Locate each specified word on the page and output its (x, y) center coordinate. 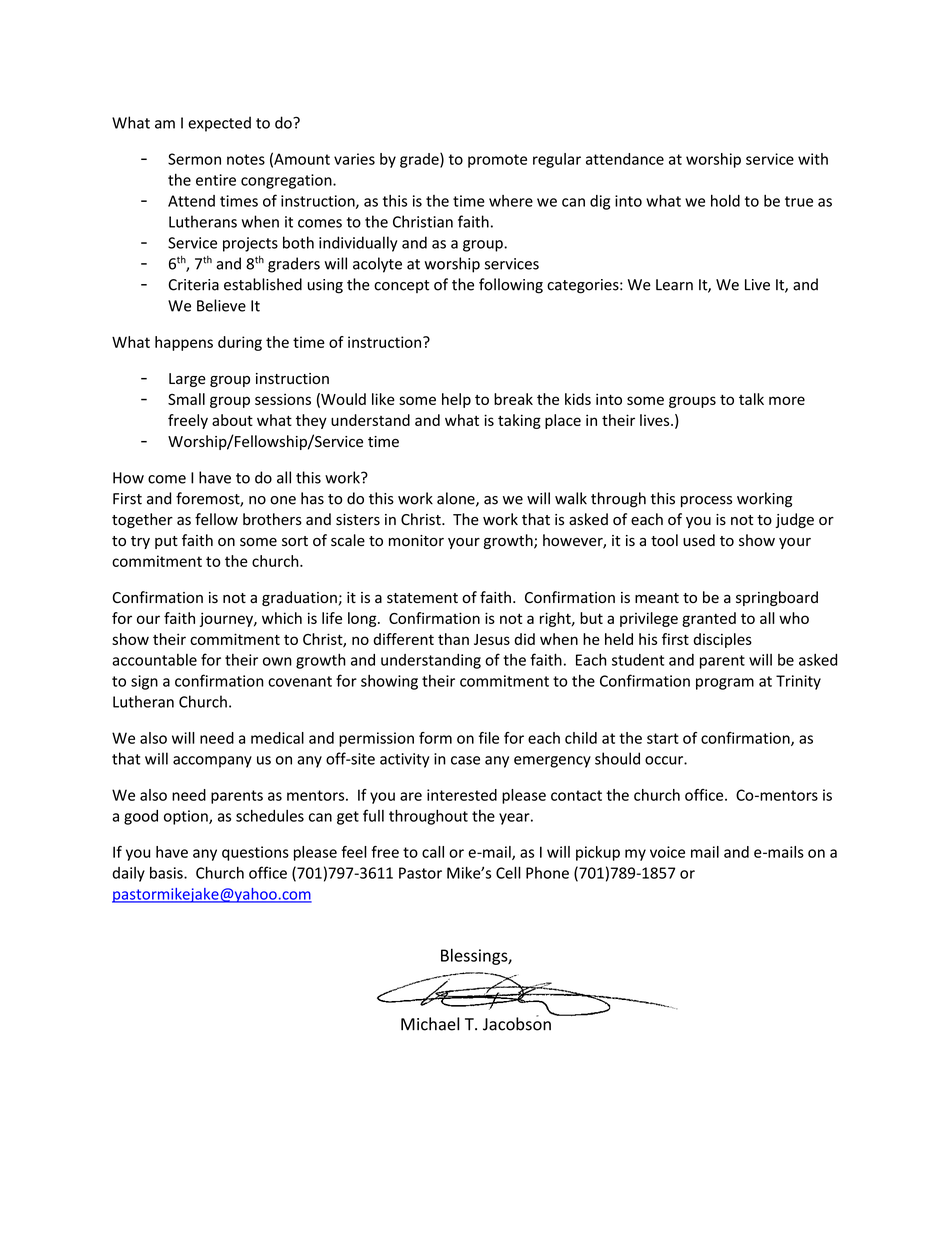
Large (187, 380)
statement (422, 598)
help (456, 400)
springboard (777, 598)
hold (725, 201)
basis (167, 873)
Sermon (194, 159)
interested (462, 795)
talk (751, 399)
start (663, 738)
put (166, 542)
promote (497, 161)
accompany (212, 762)
